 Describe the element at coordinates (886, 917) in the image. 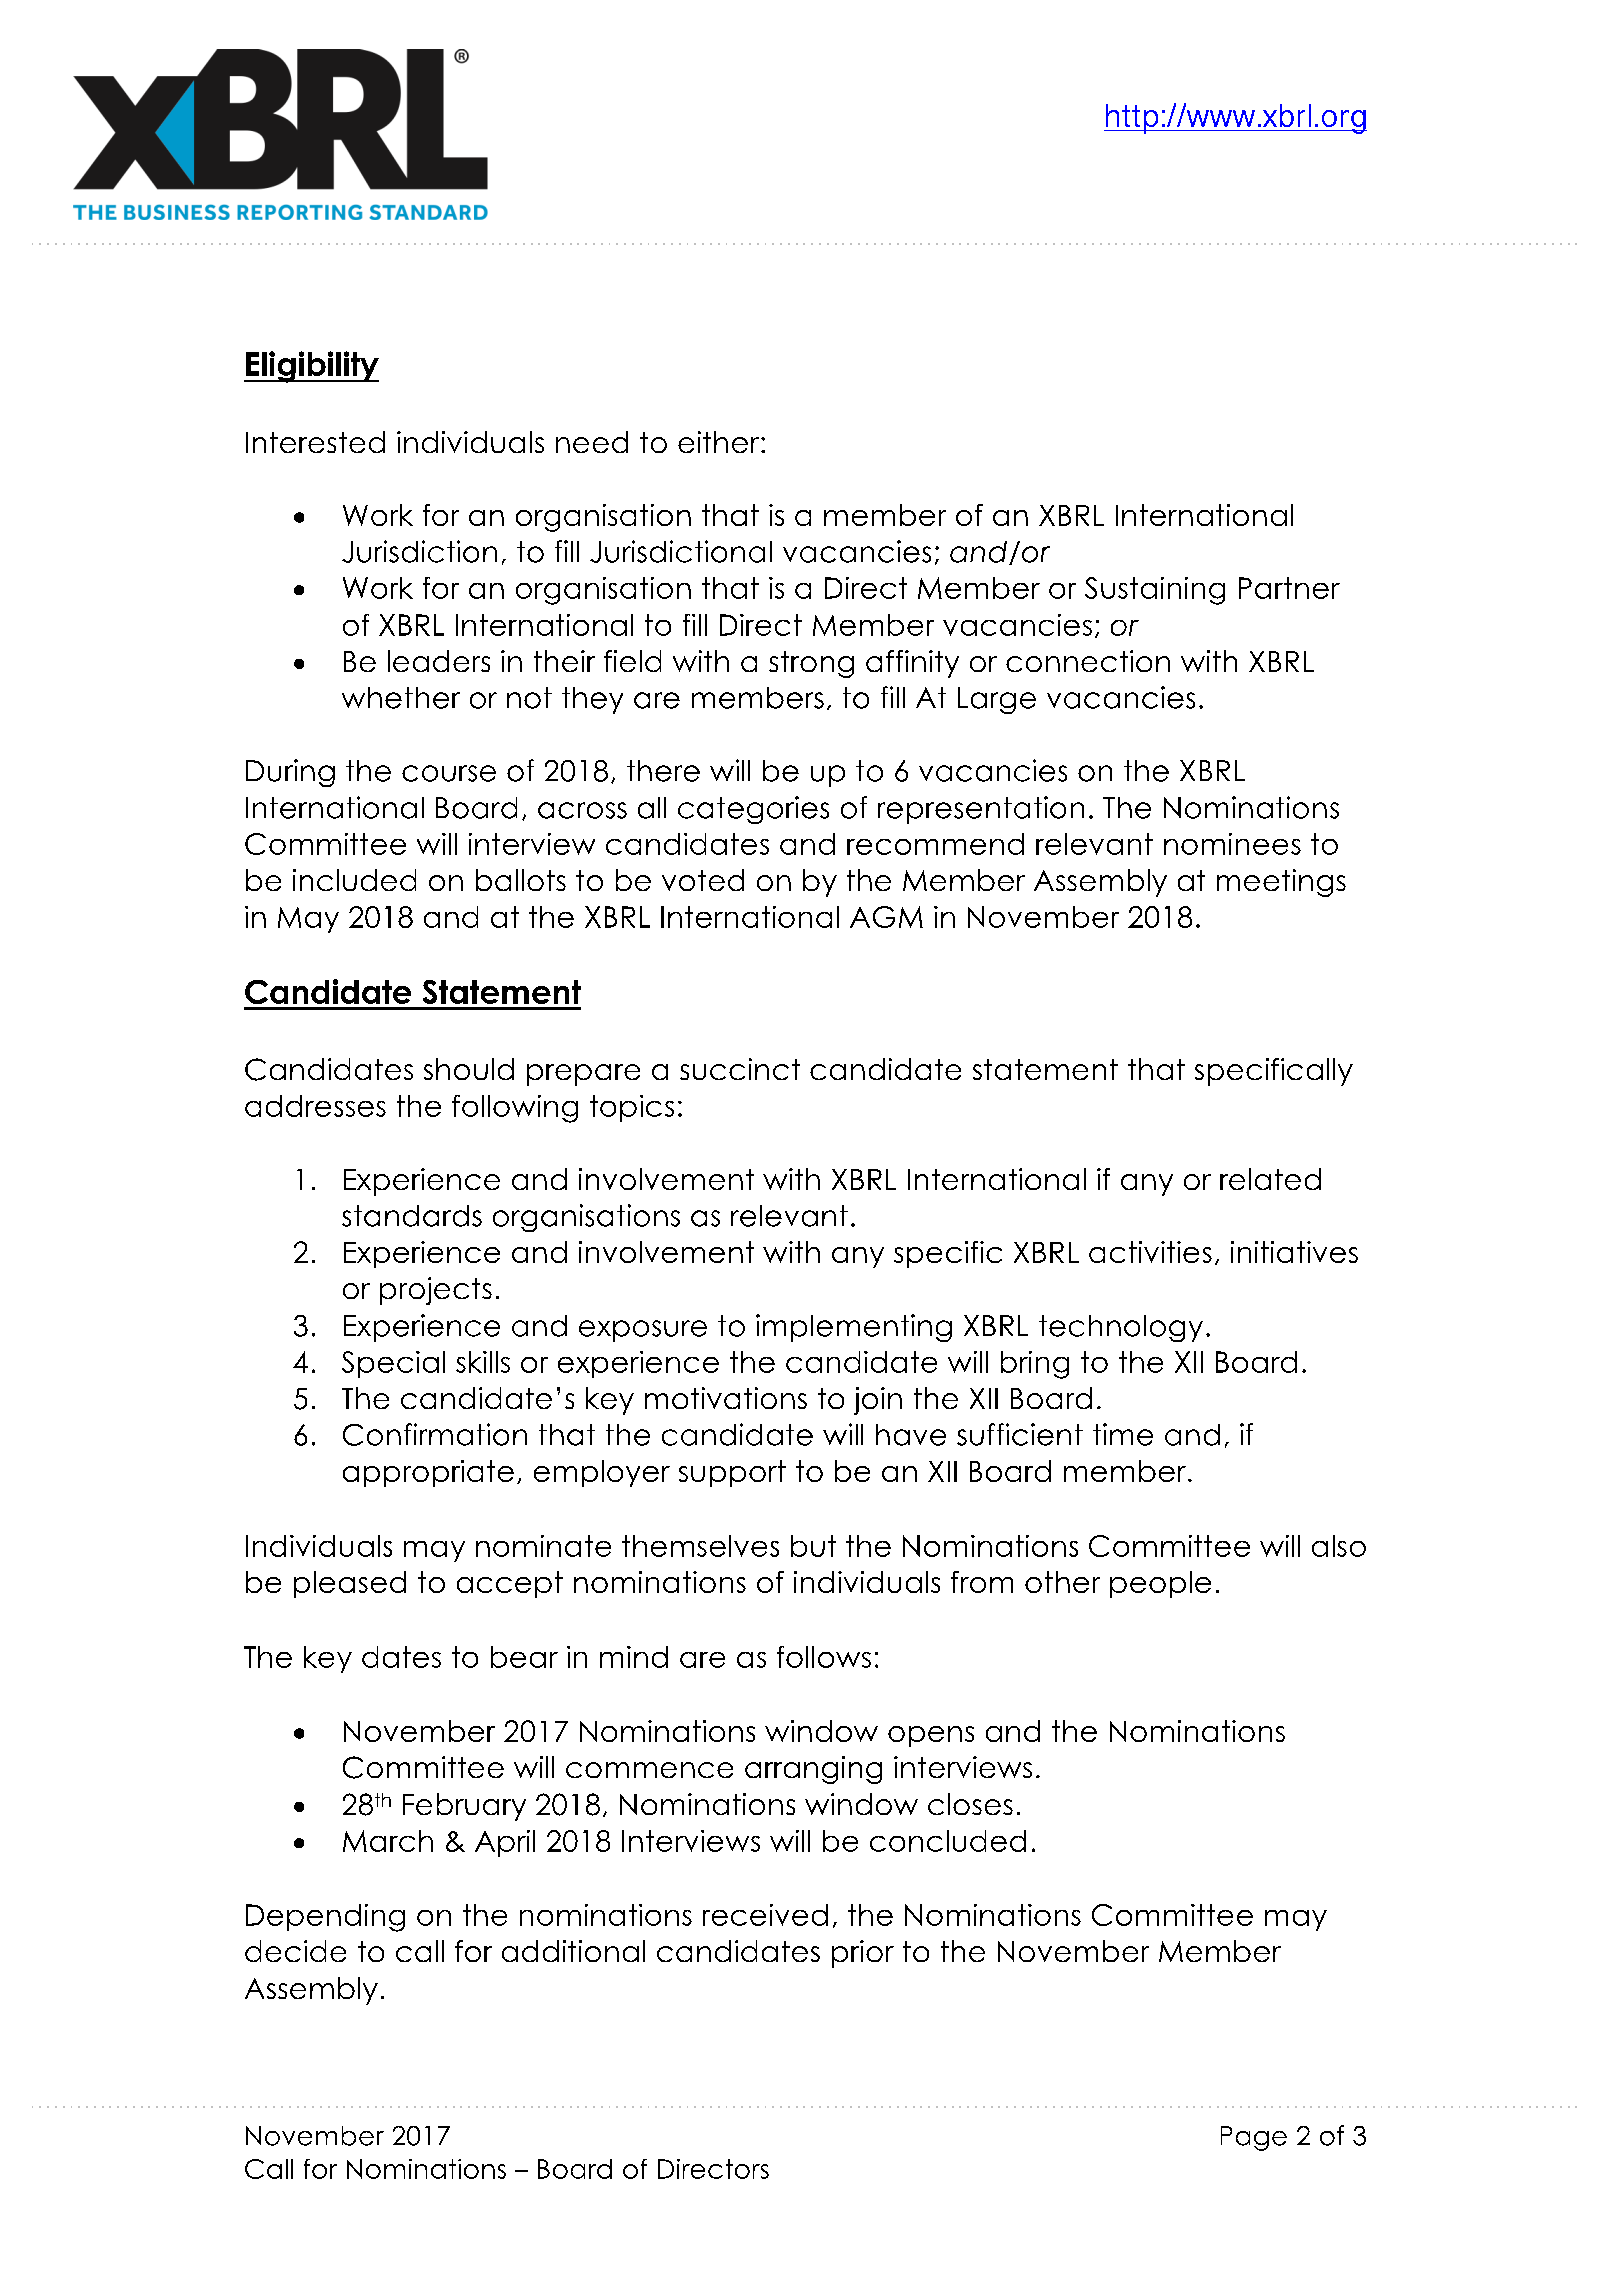

I see `AGM` at that location.
